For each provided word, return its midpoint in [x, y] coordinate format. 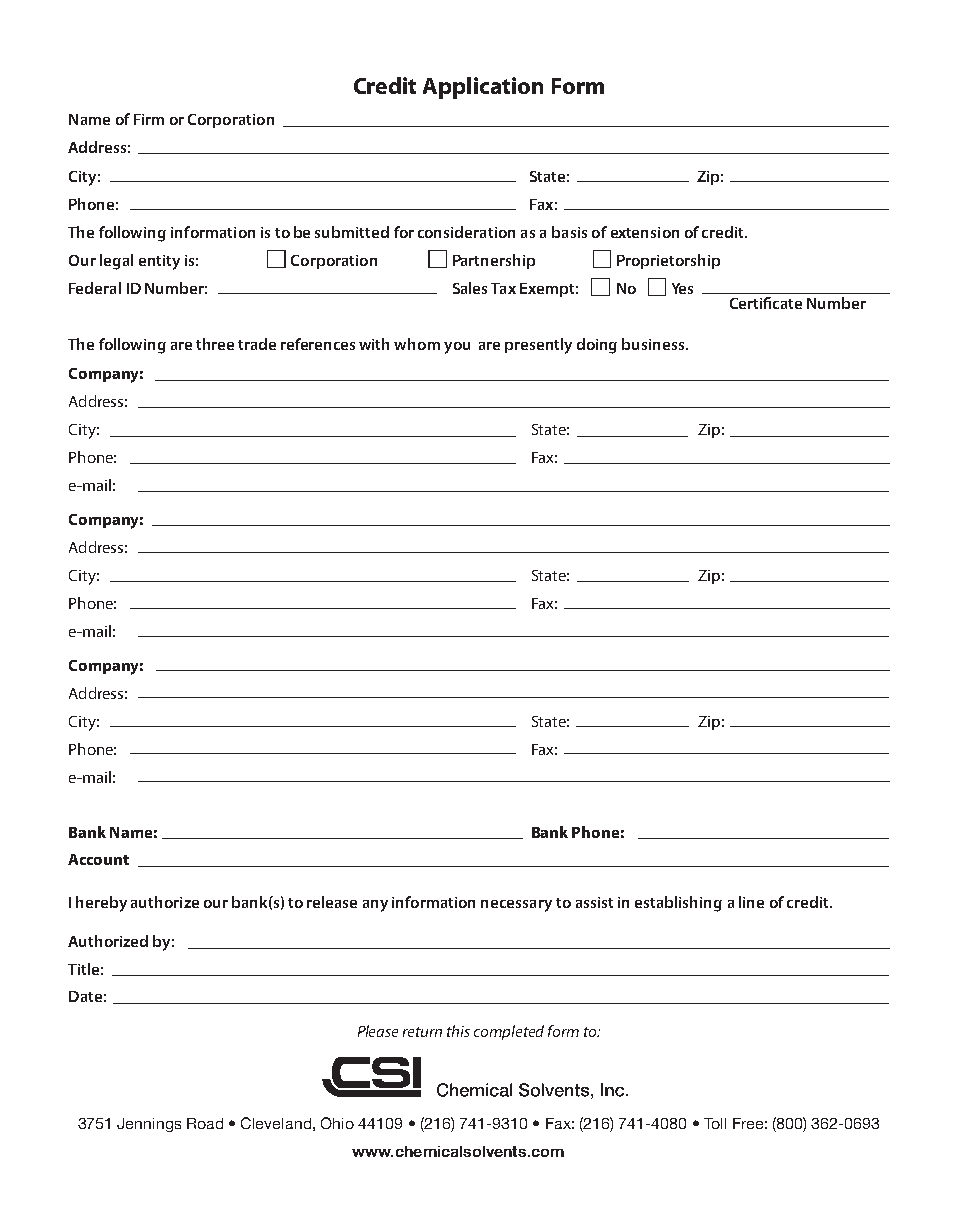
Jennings [149, 1125]
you [457, 348]
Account [98, 859]
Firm [149, 119]
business [654, 344]
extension [645, 232]
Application [483, 88]
